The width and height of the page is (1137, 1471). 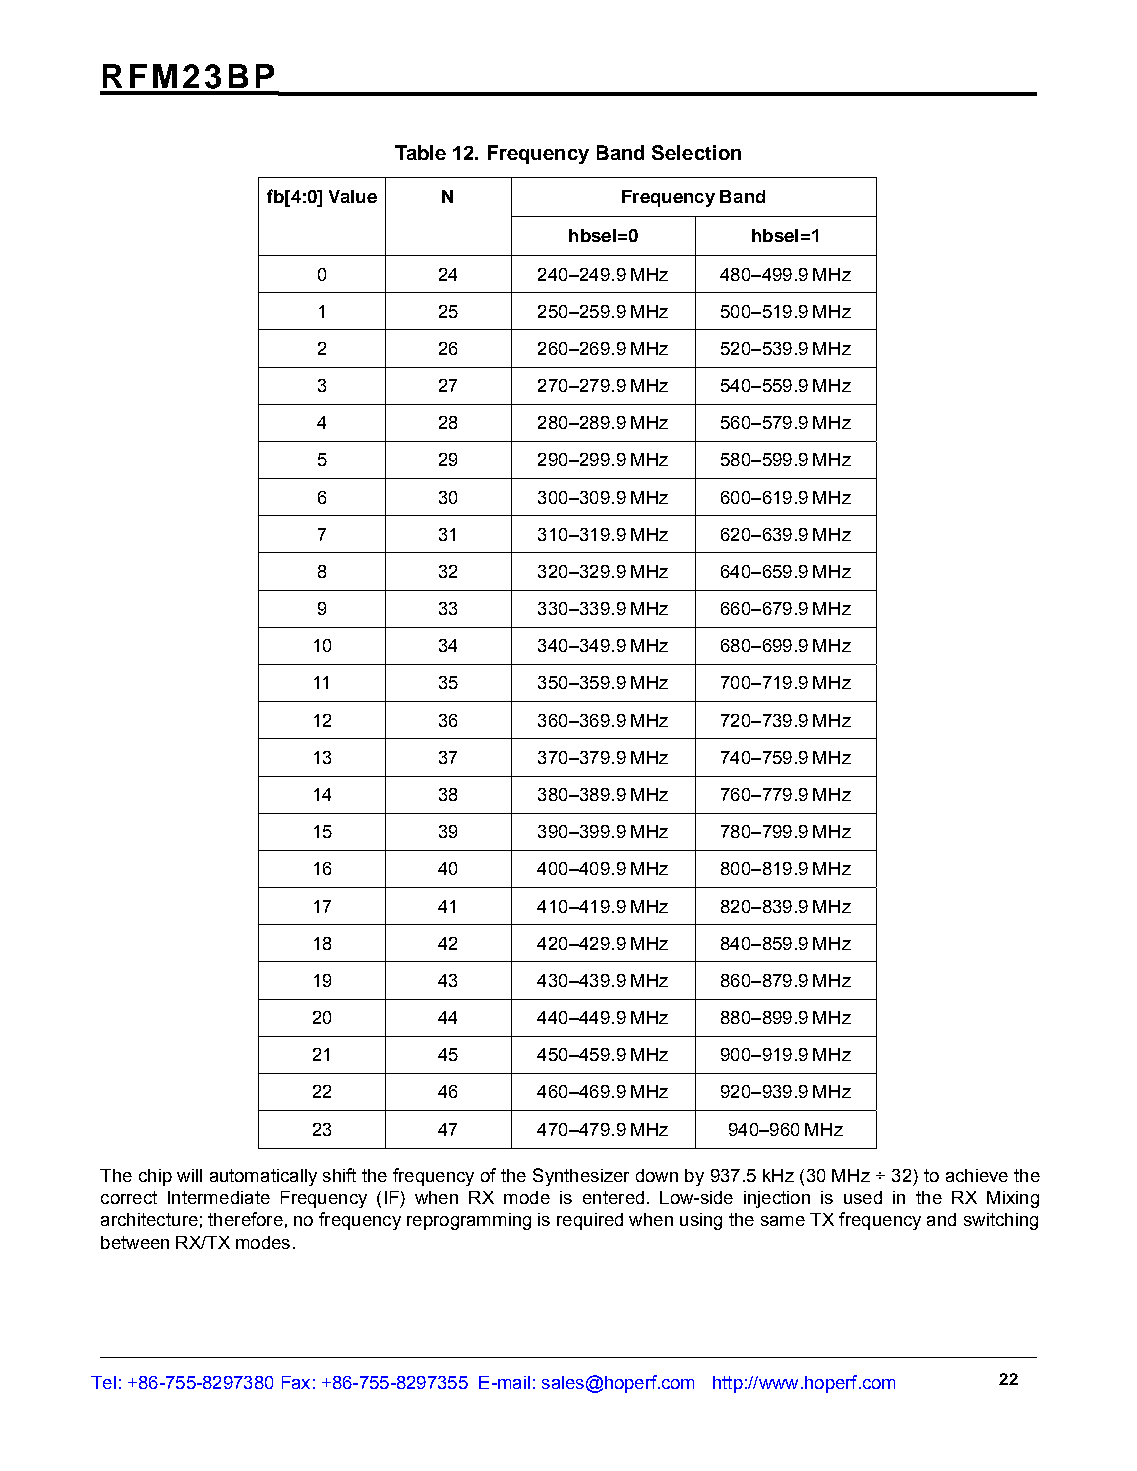 I want to click on Mixing, so click(x=1013, y=1199).
